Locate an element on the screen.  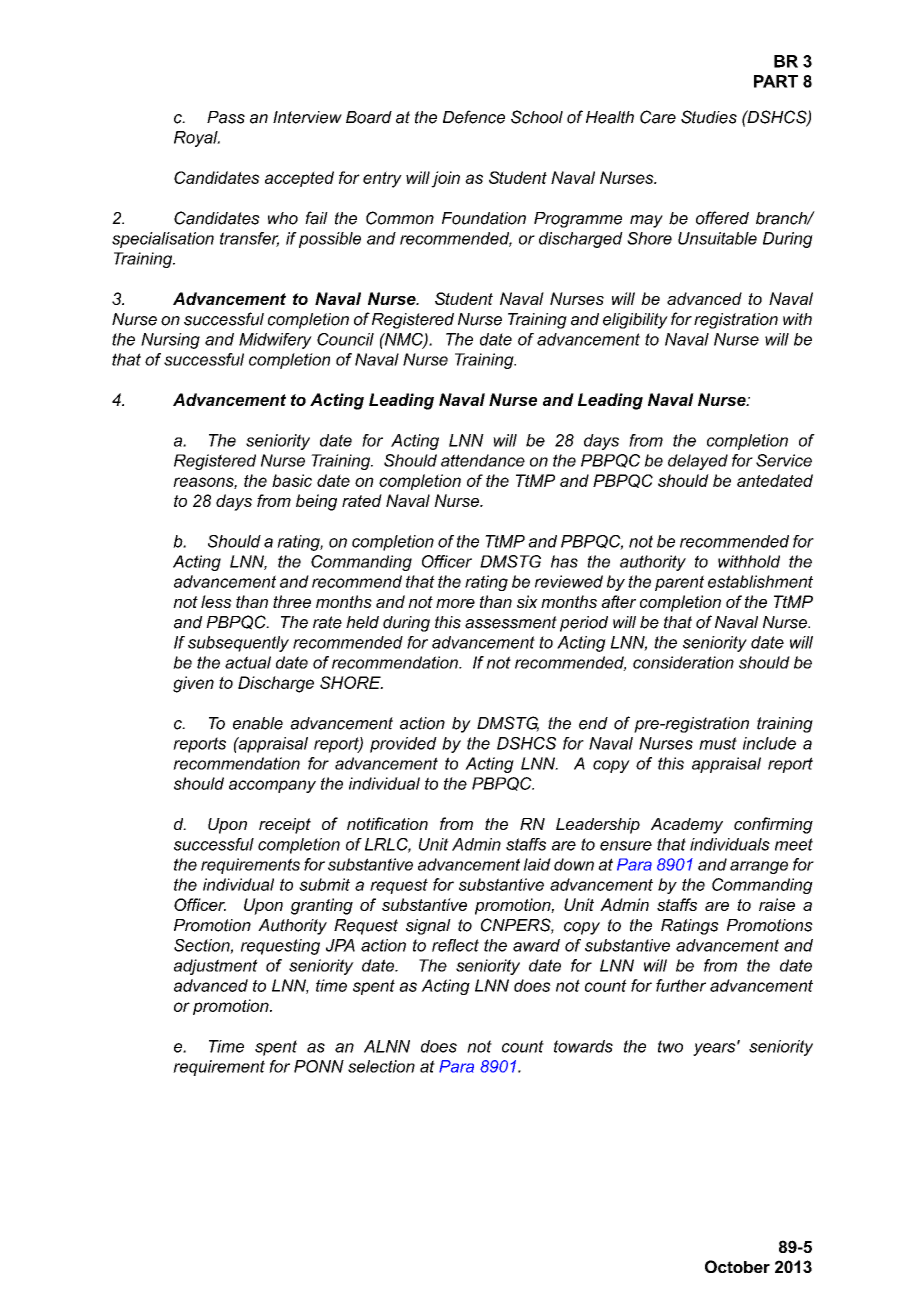
actual is located at coordinates (248, 662).
